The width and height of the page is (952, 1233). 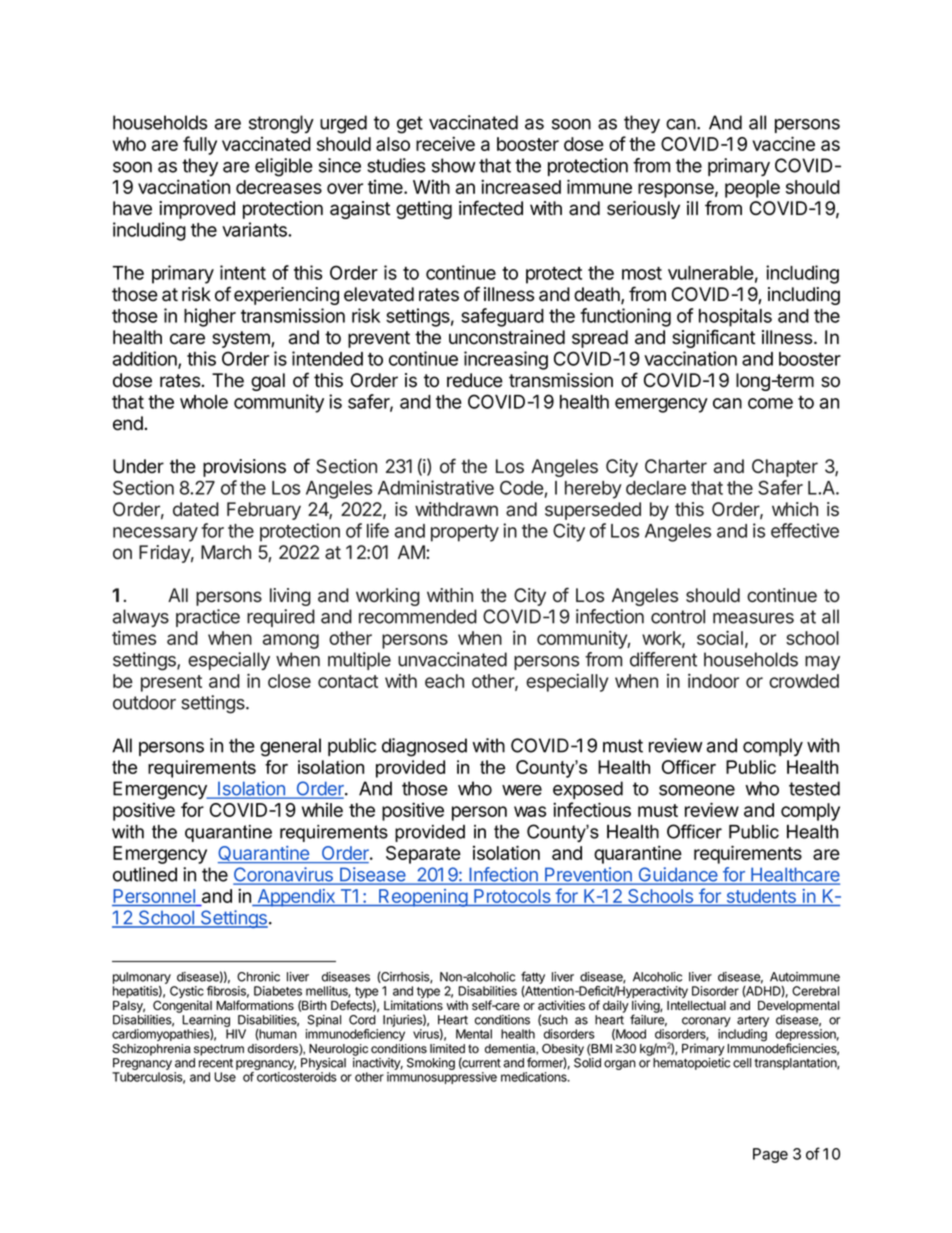 What do you see at coordinates (770, 1155) in the page?
I see `Page` at bounding box center [770, 1155].
